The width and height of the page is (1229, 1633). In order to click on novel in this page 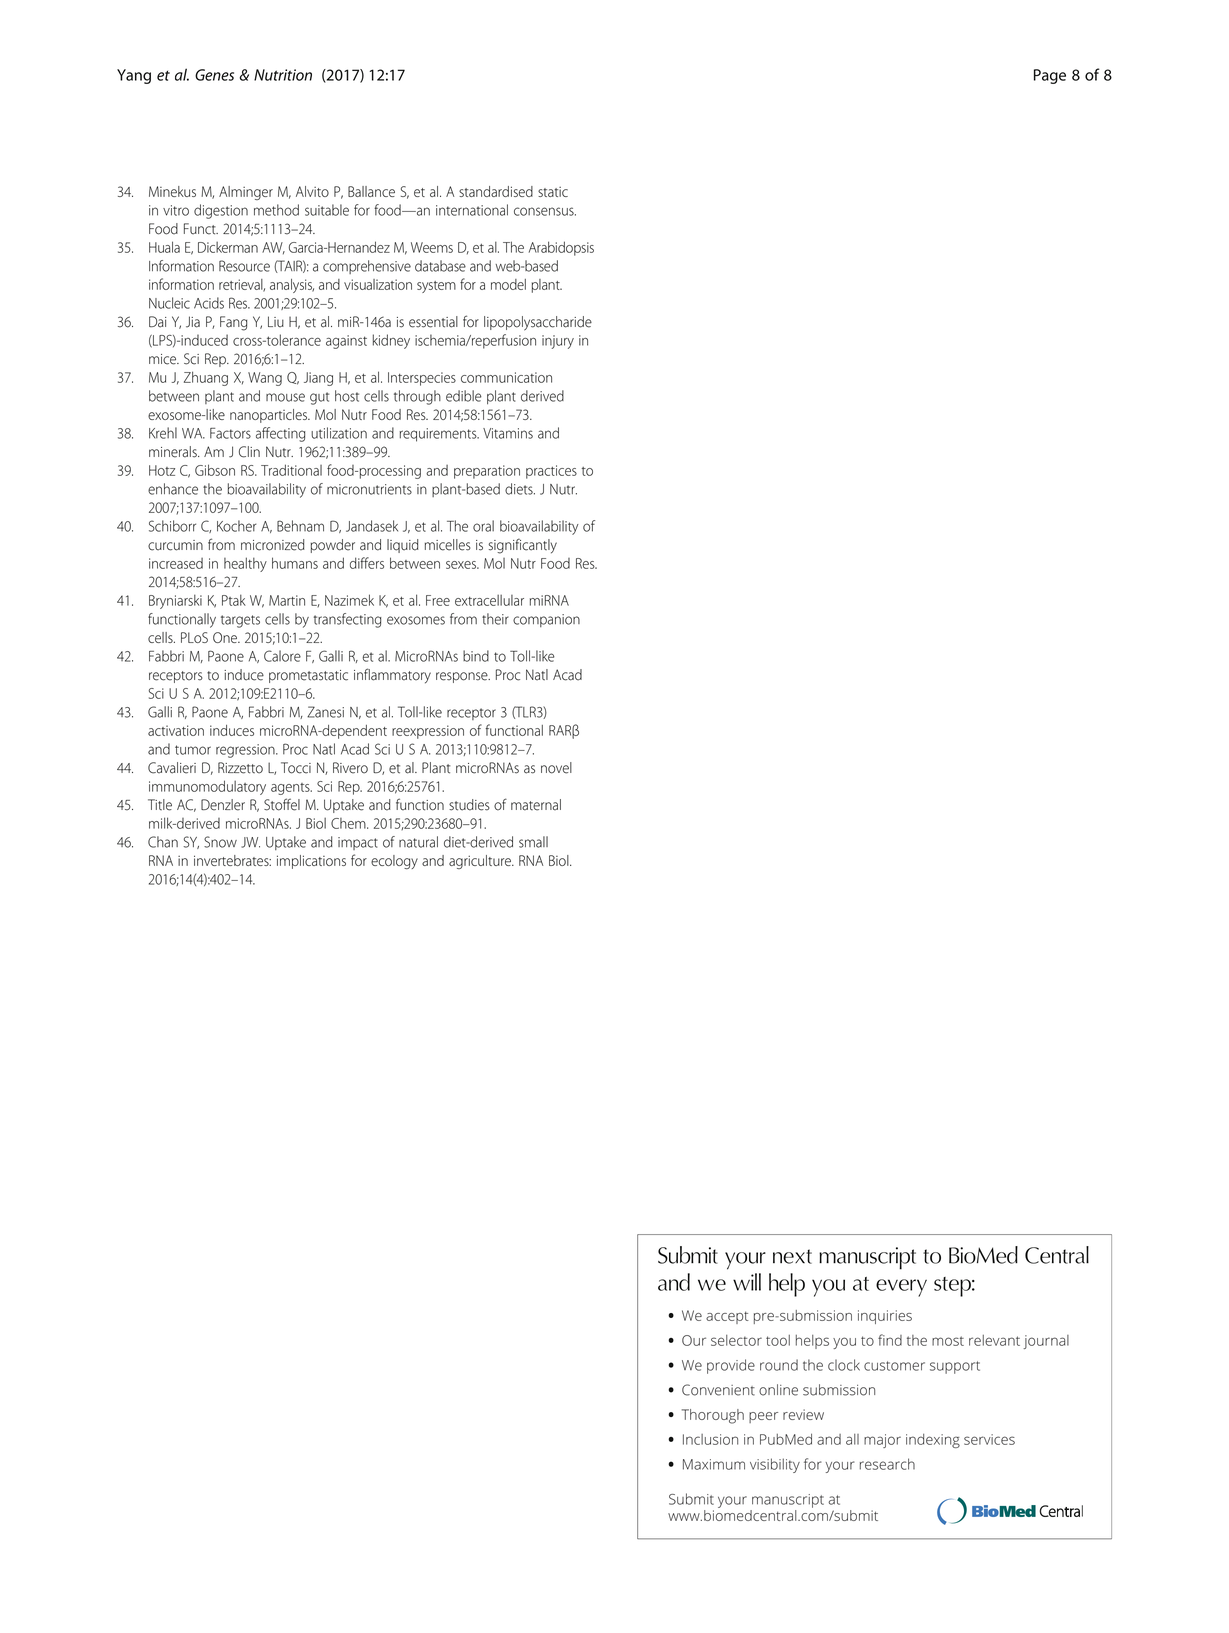, I will do `click(556, 768)`.
